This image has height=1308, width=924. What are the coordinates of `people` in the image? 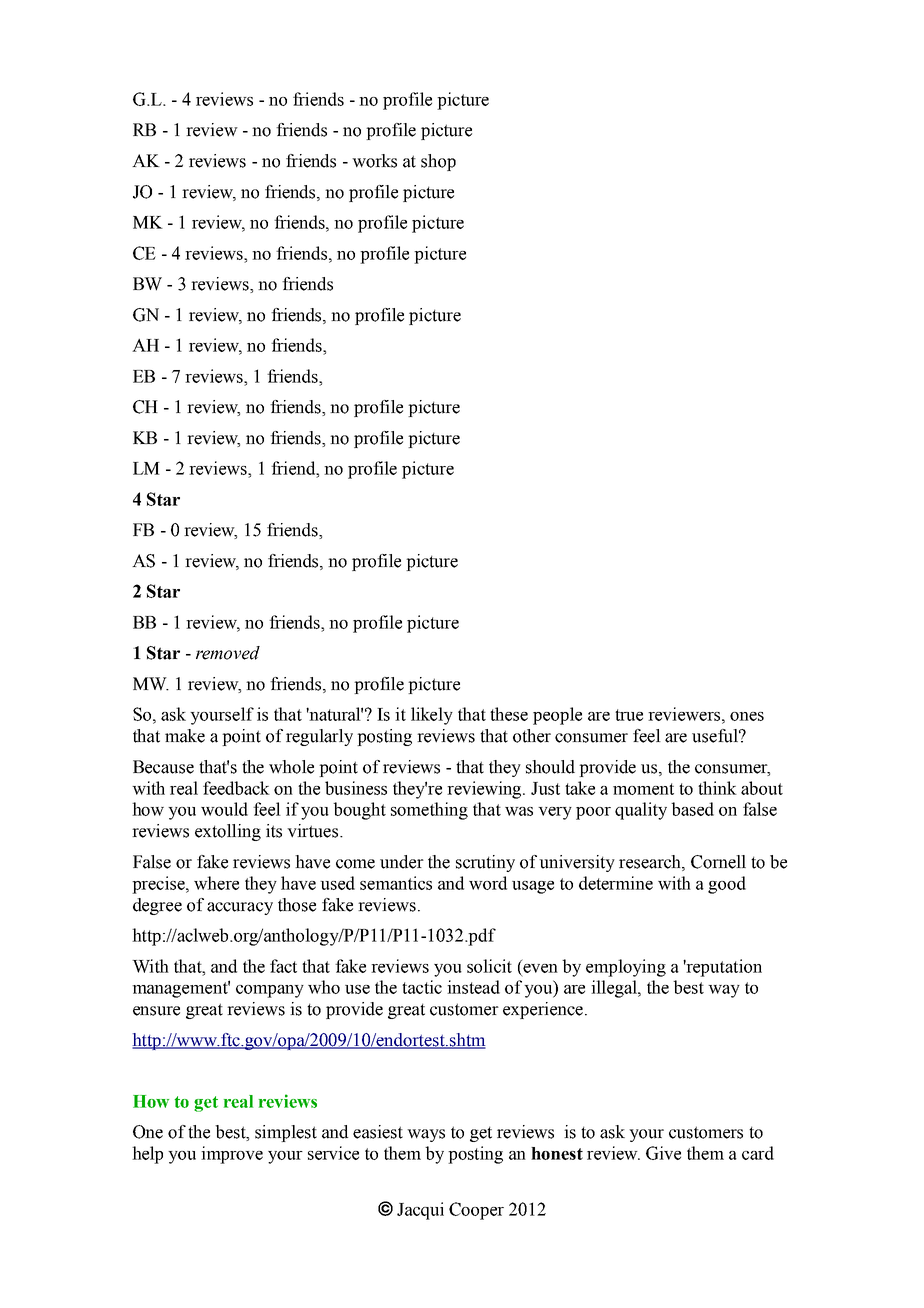 It's located at (557, 716).
